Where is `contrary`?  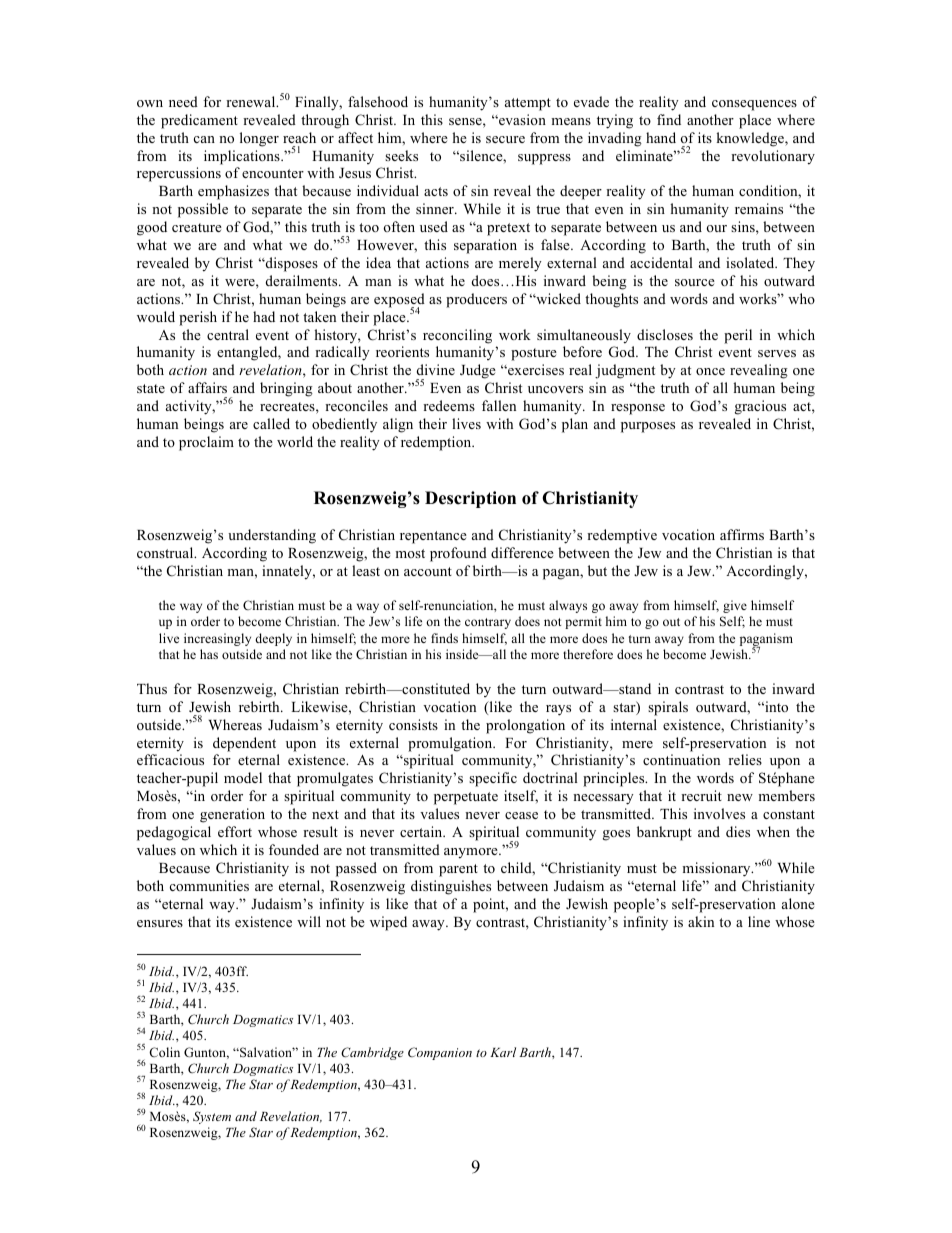
contrary is located at coordinates (488, 623).
